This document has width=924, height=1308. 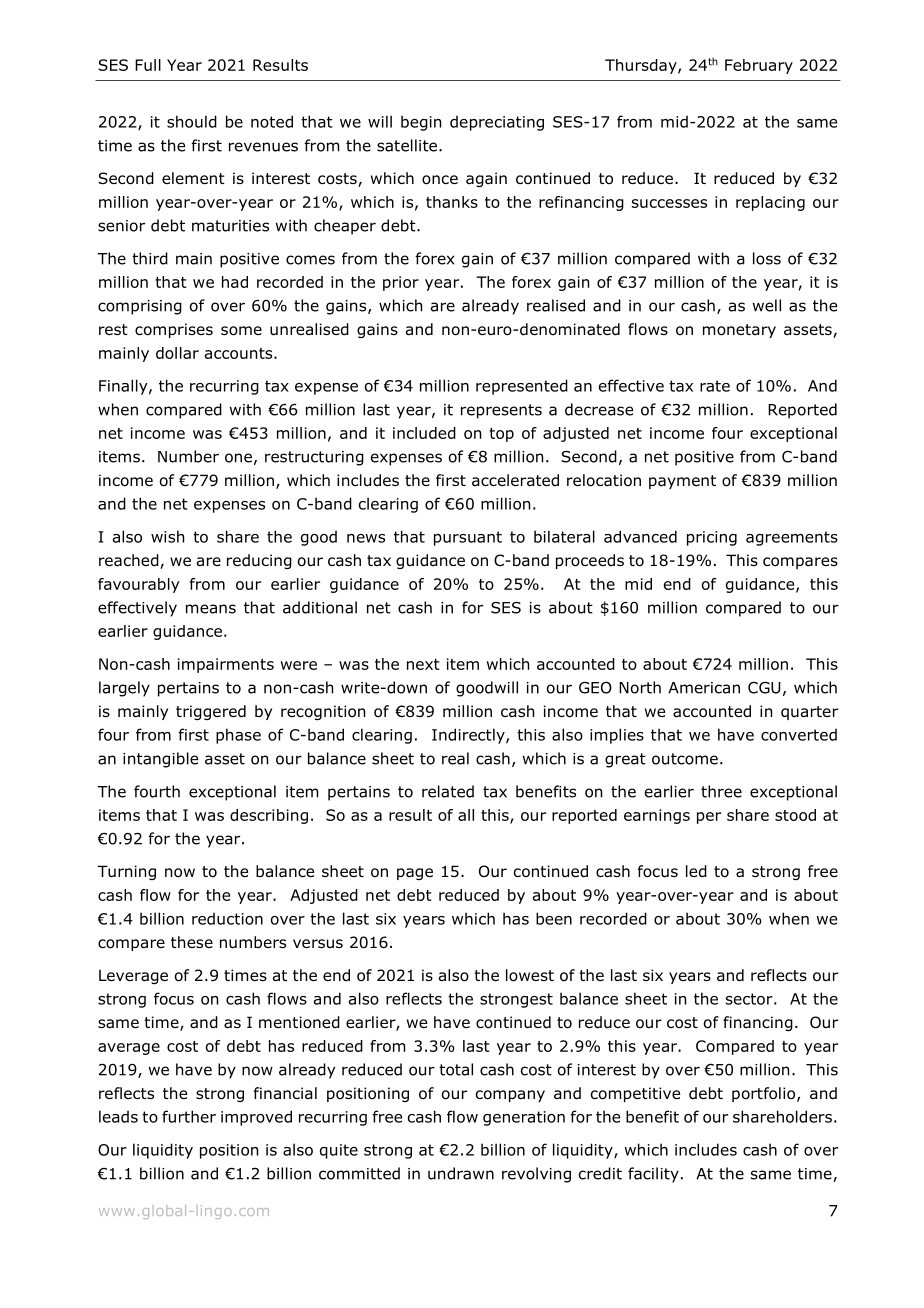 I want to click on depreciating, so click(x=497, y=123).
